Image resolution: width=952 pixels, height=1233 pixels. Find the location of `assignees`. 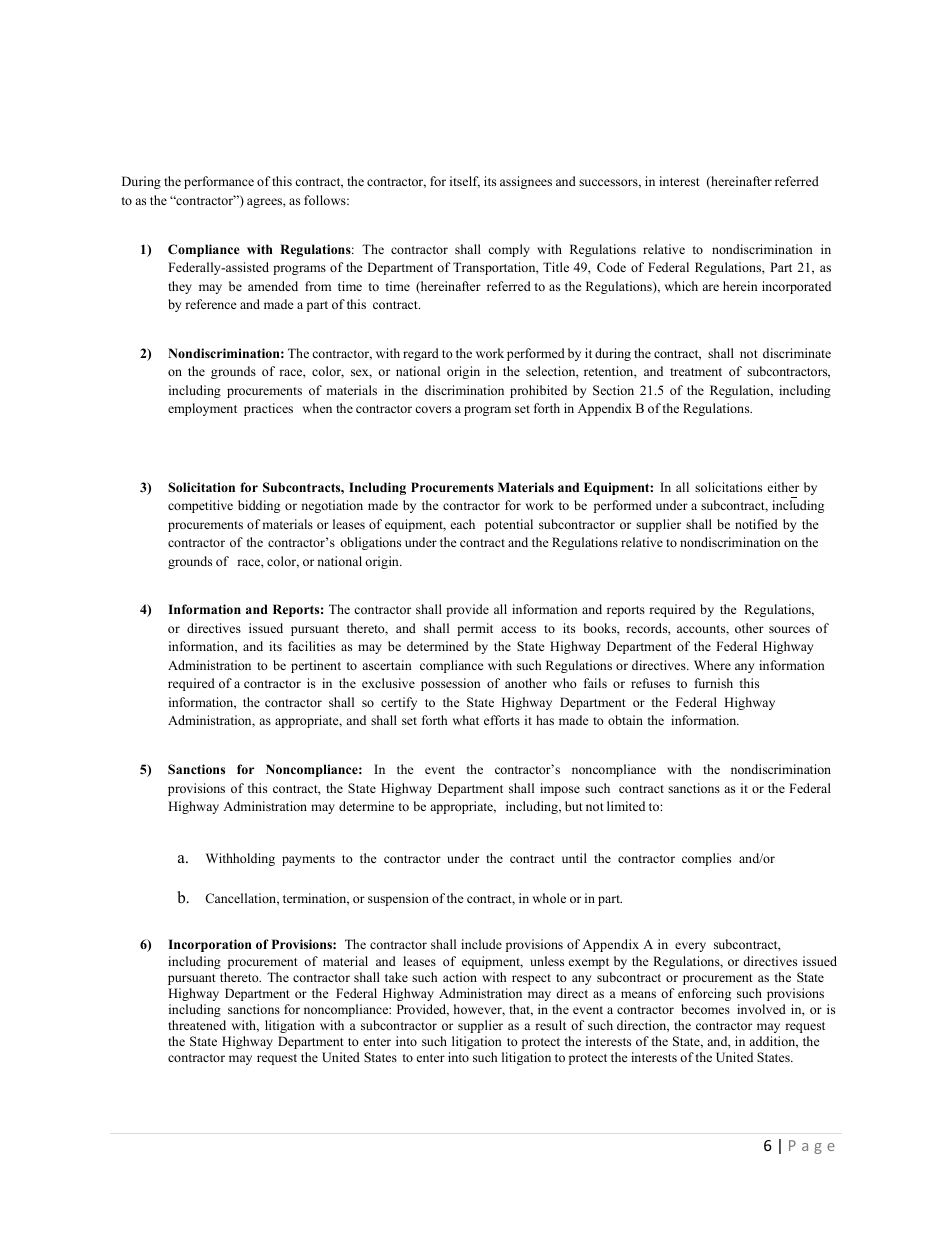

assignees is located at coordinates (526, 182).
